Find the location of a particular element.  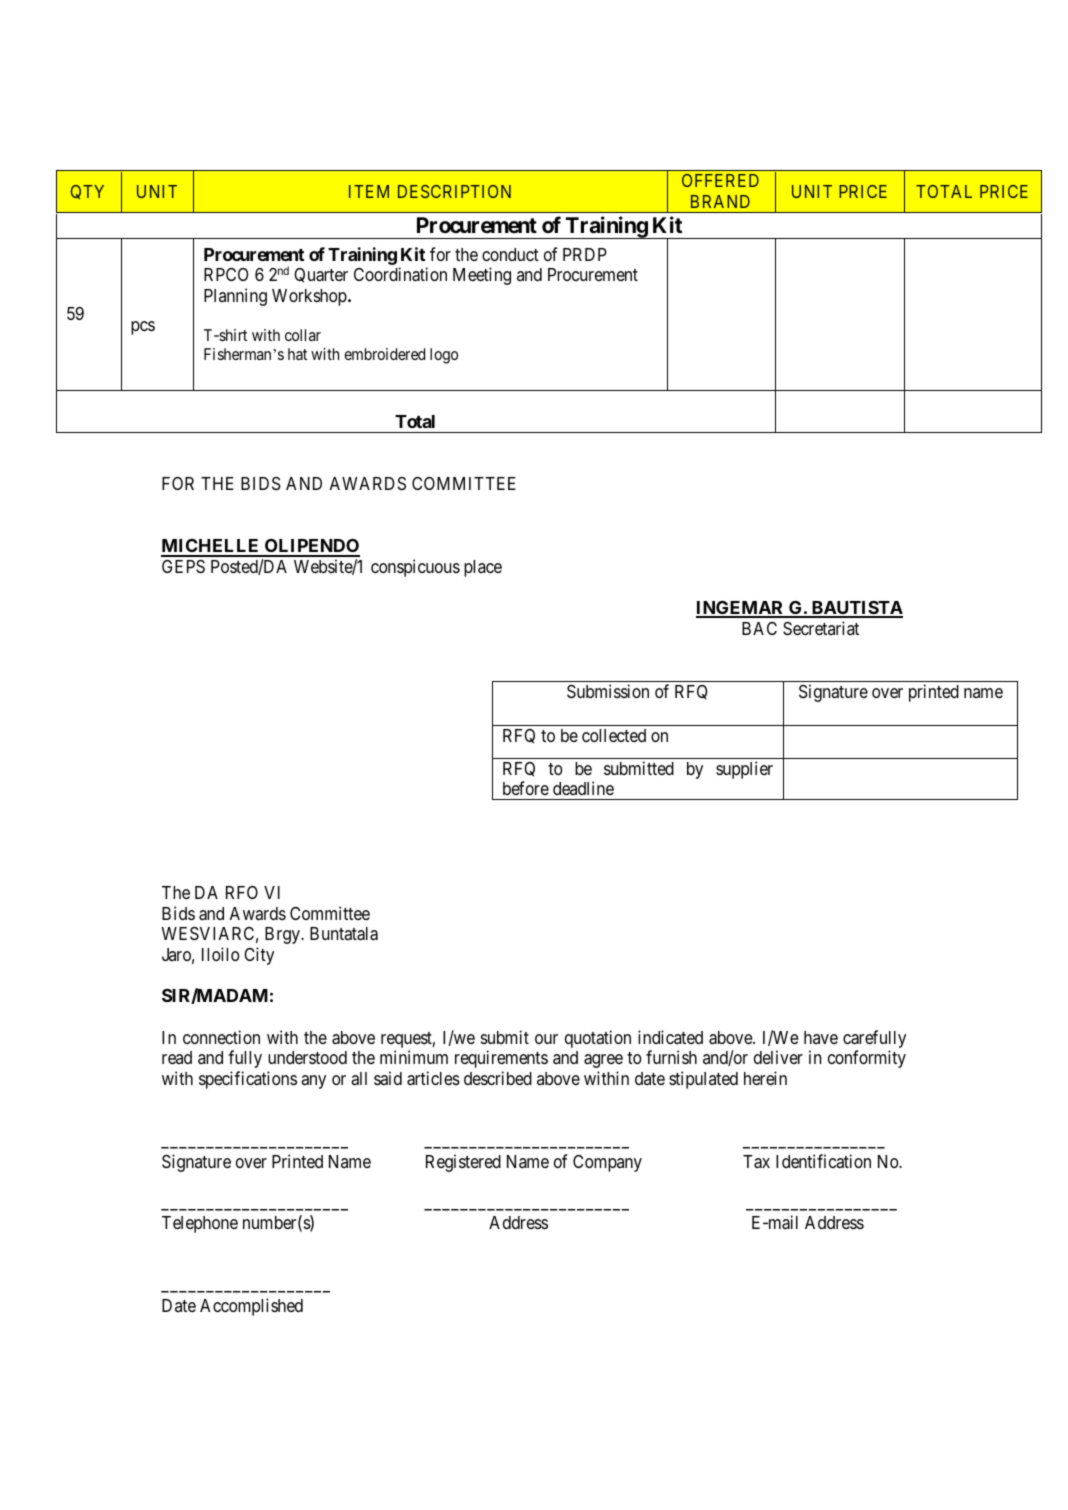

connection is located at coordinates (221, 1037).
